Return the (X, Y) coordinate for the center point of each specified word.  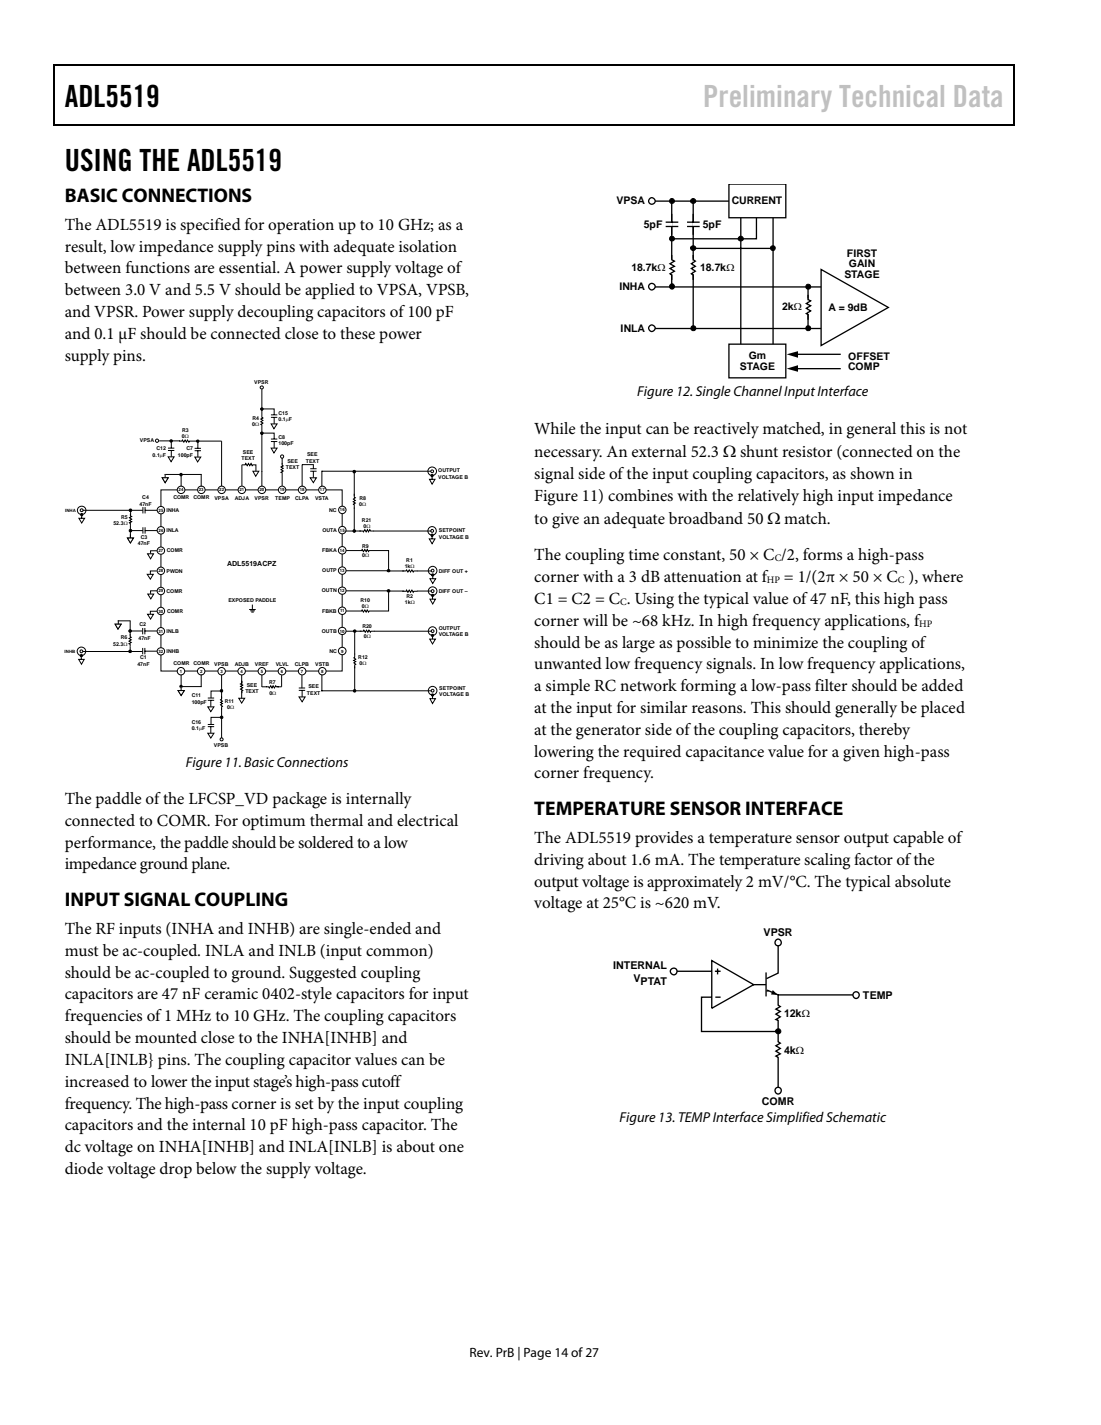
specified (210, 226)
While (555, 428)
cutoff (382, 1081)
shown (872, 473)
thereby (884, 731)
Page (537, 1354)
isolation (428, 246)
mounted (166, 1037)
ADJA (242, 496)
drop (176, 1170)
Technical (892, 96)
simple (568, 687)
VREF (262, 665)
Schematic (856, 1117)
